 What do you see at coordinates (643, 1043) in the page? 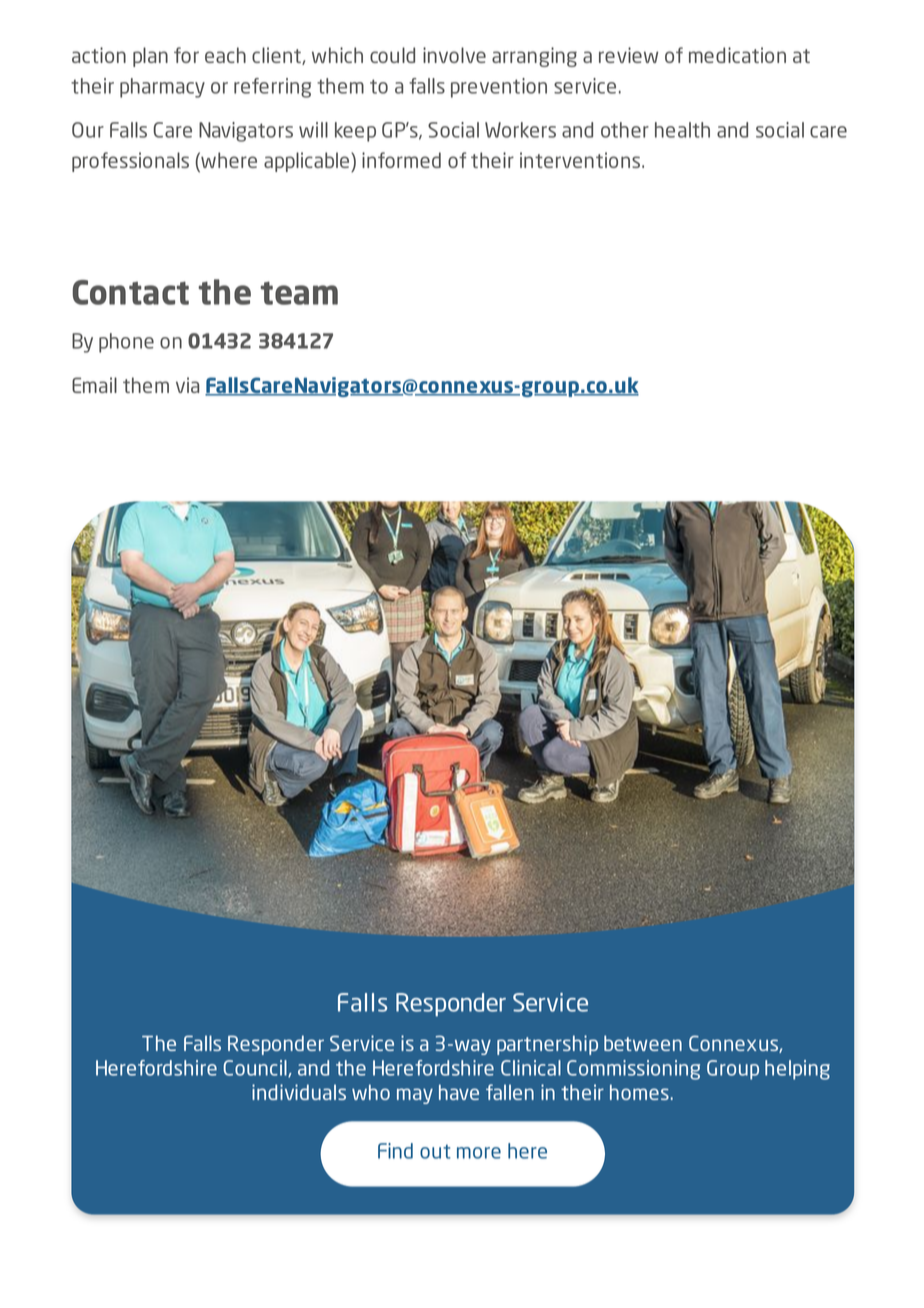
I see `between` at bounding box center [643, 1043].
